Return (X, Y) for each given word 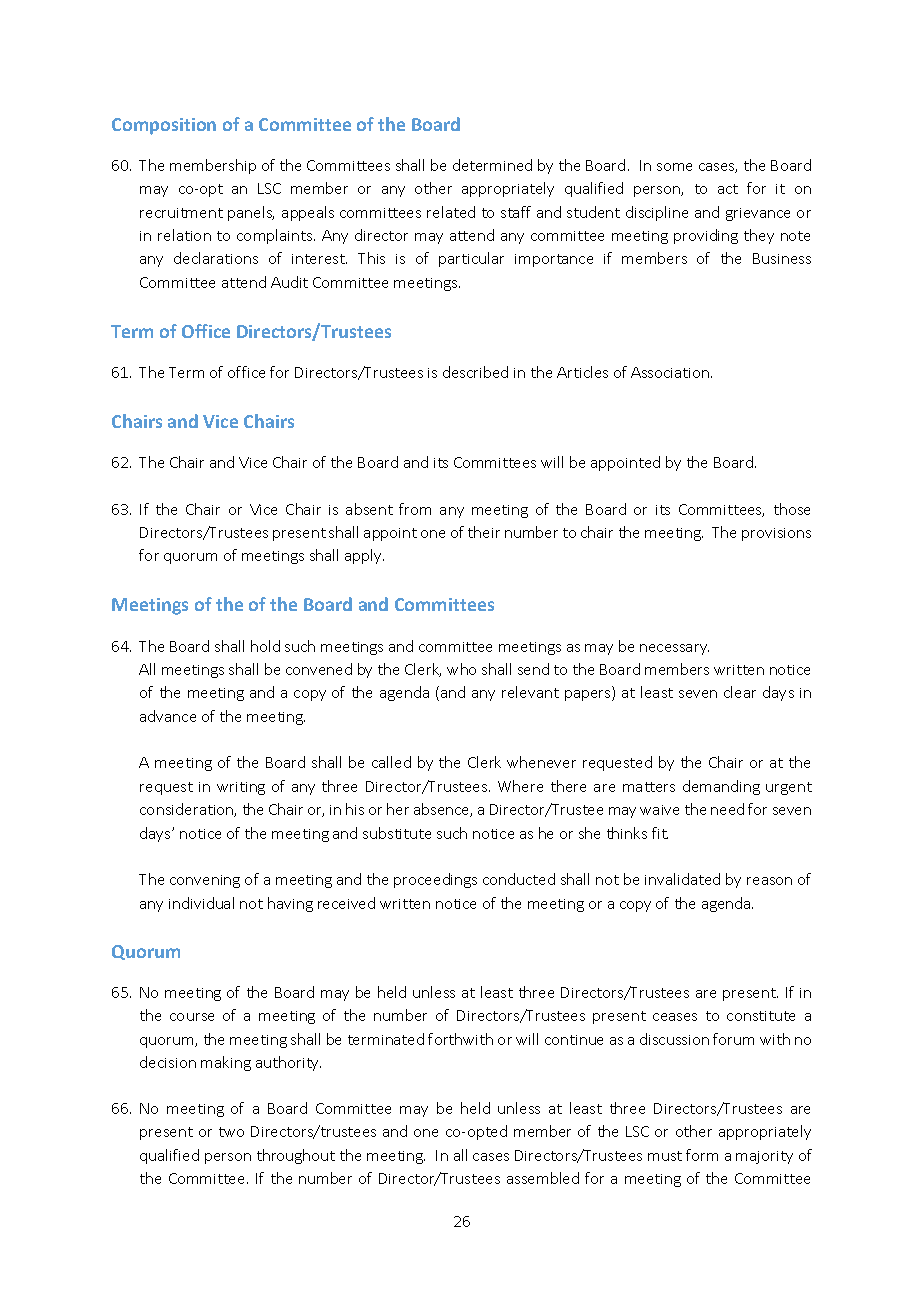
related (451, 212)
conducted (519, 879)
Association (671, 372)
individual (201, 903)
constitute (761, 1016)
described (475, 372)
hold (265, 646)
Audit (289, 282)
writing (241, 788)
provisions (776, 534)
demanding (721, 787)
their (484, 532)
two (231, 1132)
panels (251, 213)
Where (520, 786)
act (728, 189)
